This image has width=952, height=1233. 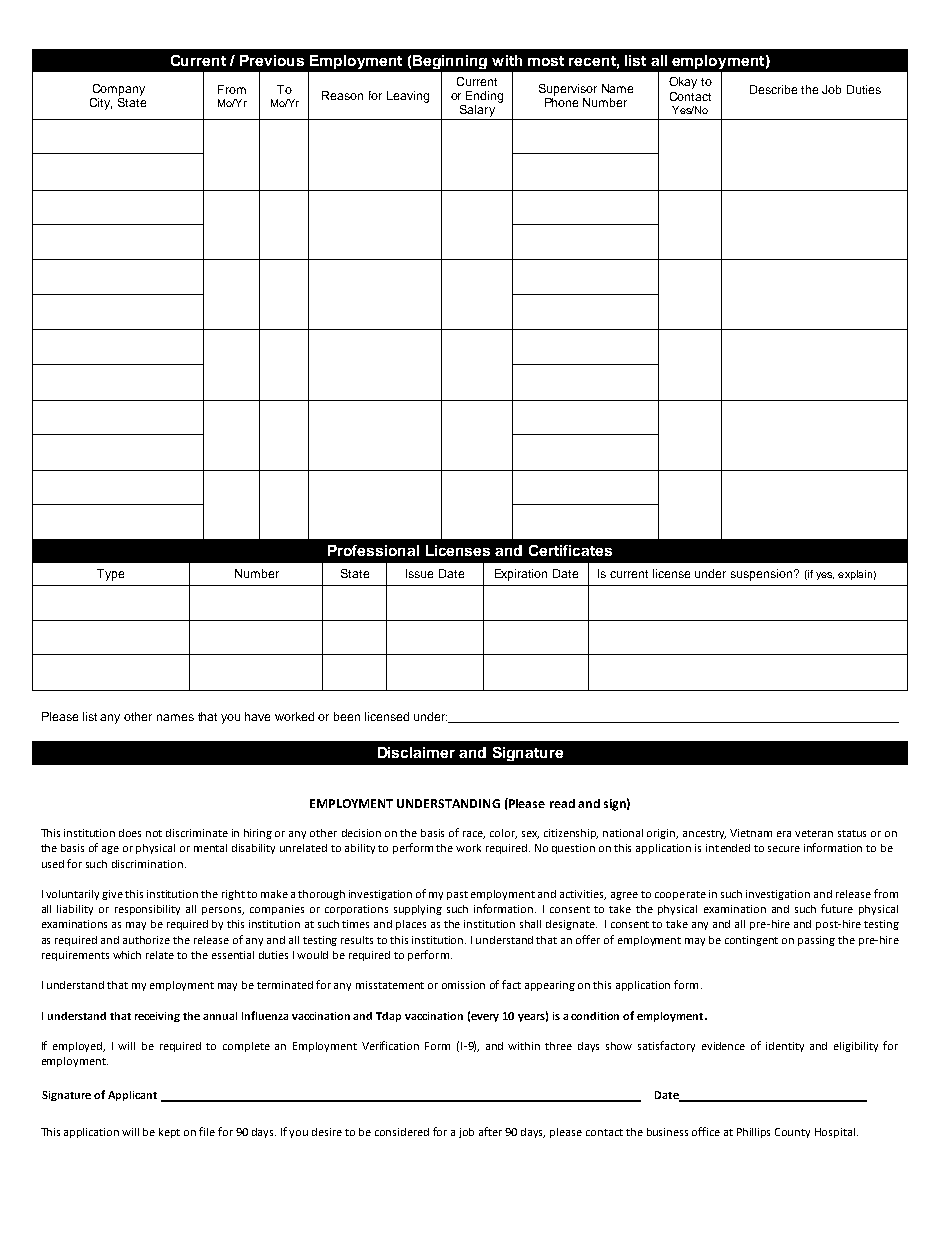 What do you see at coordinates (773, 89) in the image?
I see `Describe` at bounding box center [773, 89].
